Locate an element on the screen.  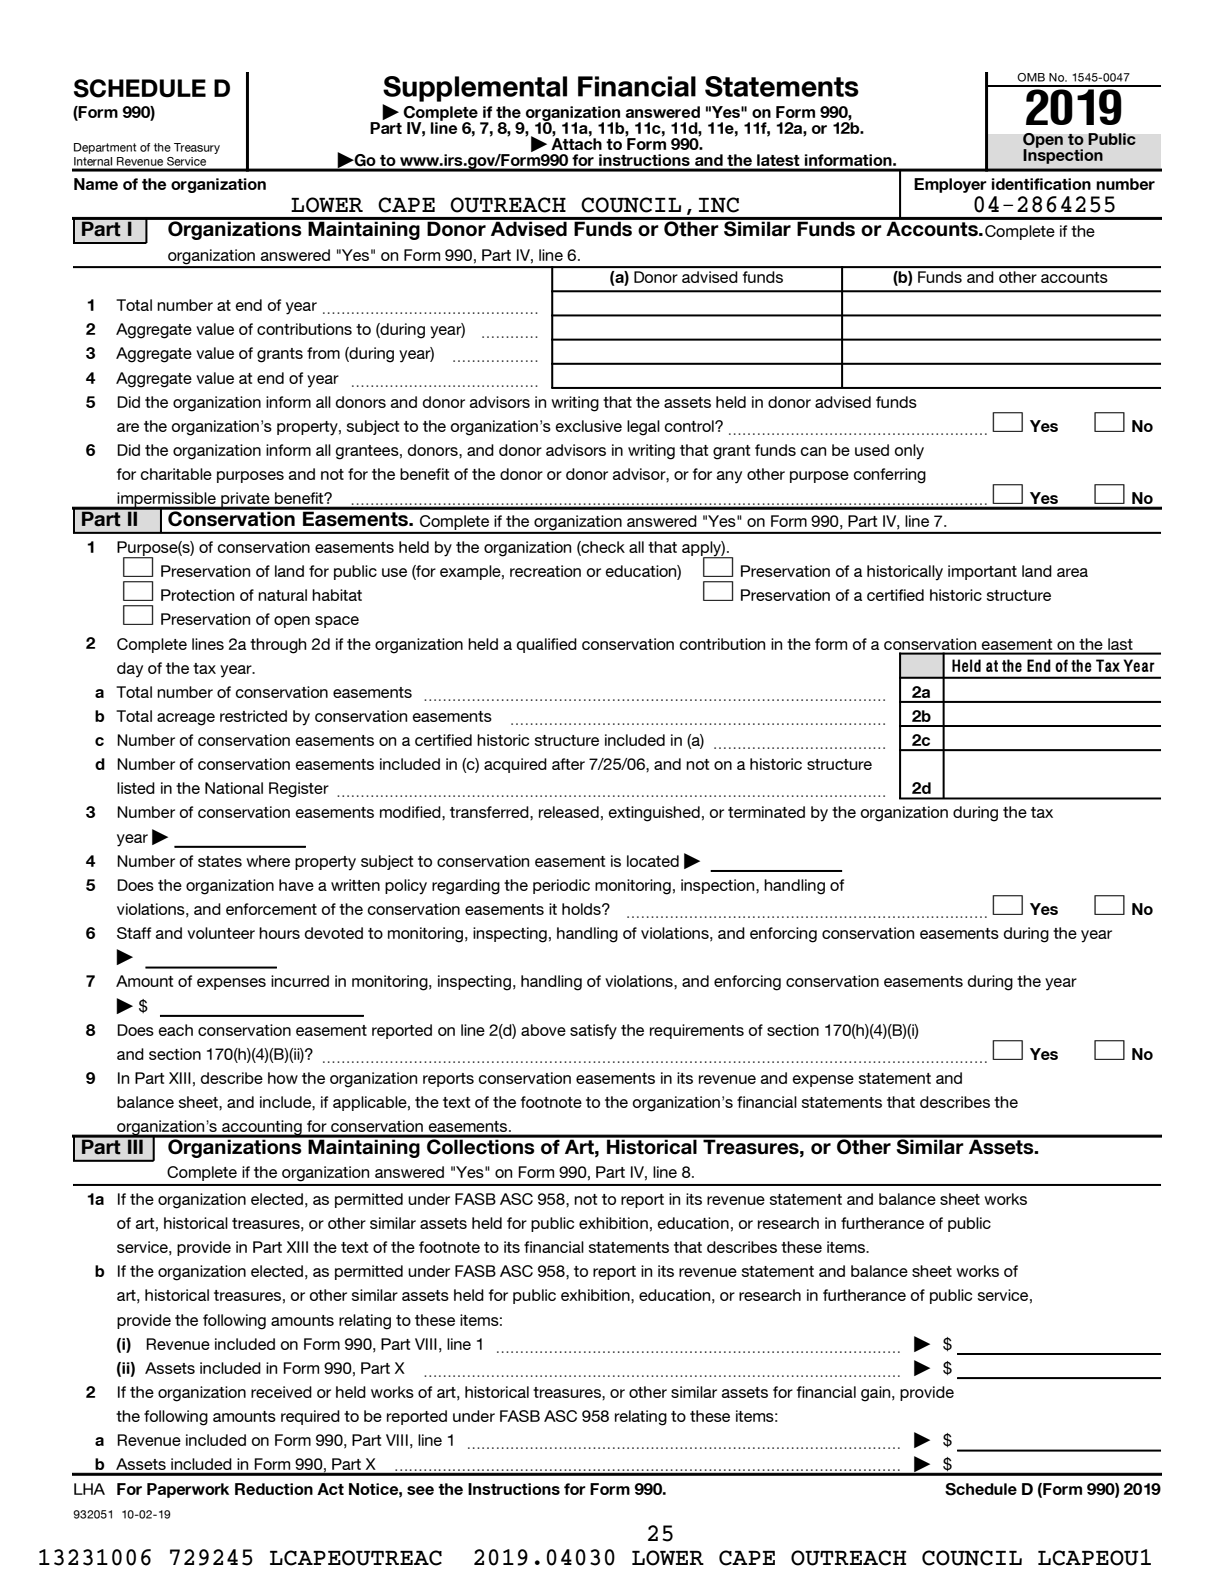
National is located at coordinates (234, 788).
